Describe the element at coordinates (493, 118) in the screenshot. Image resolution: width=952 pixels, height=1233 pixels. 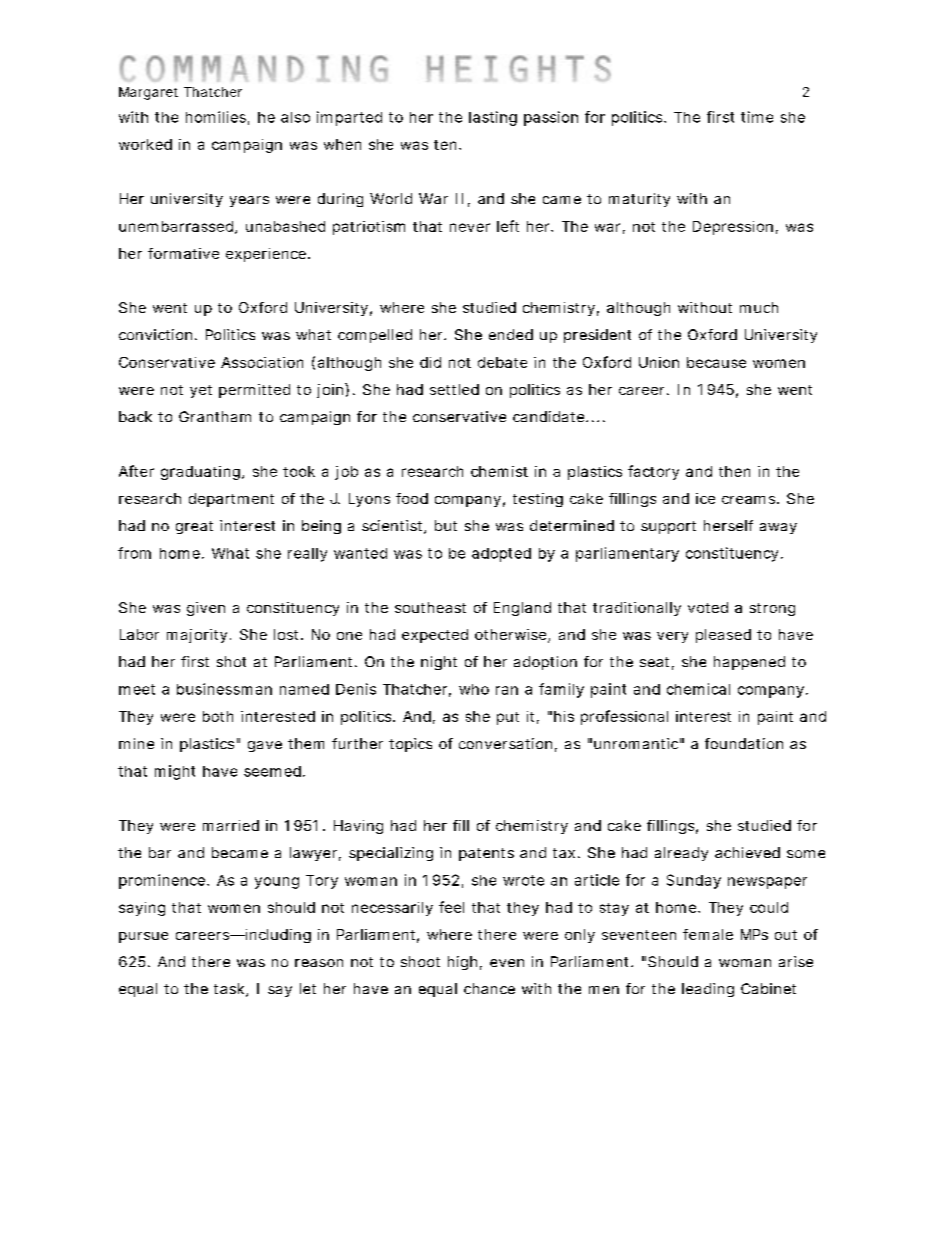
I see `lasting` at that location.
